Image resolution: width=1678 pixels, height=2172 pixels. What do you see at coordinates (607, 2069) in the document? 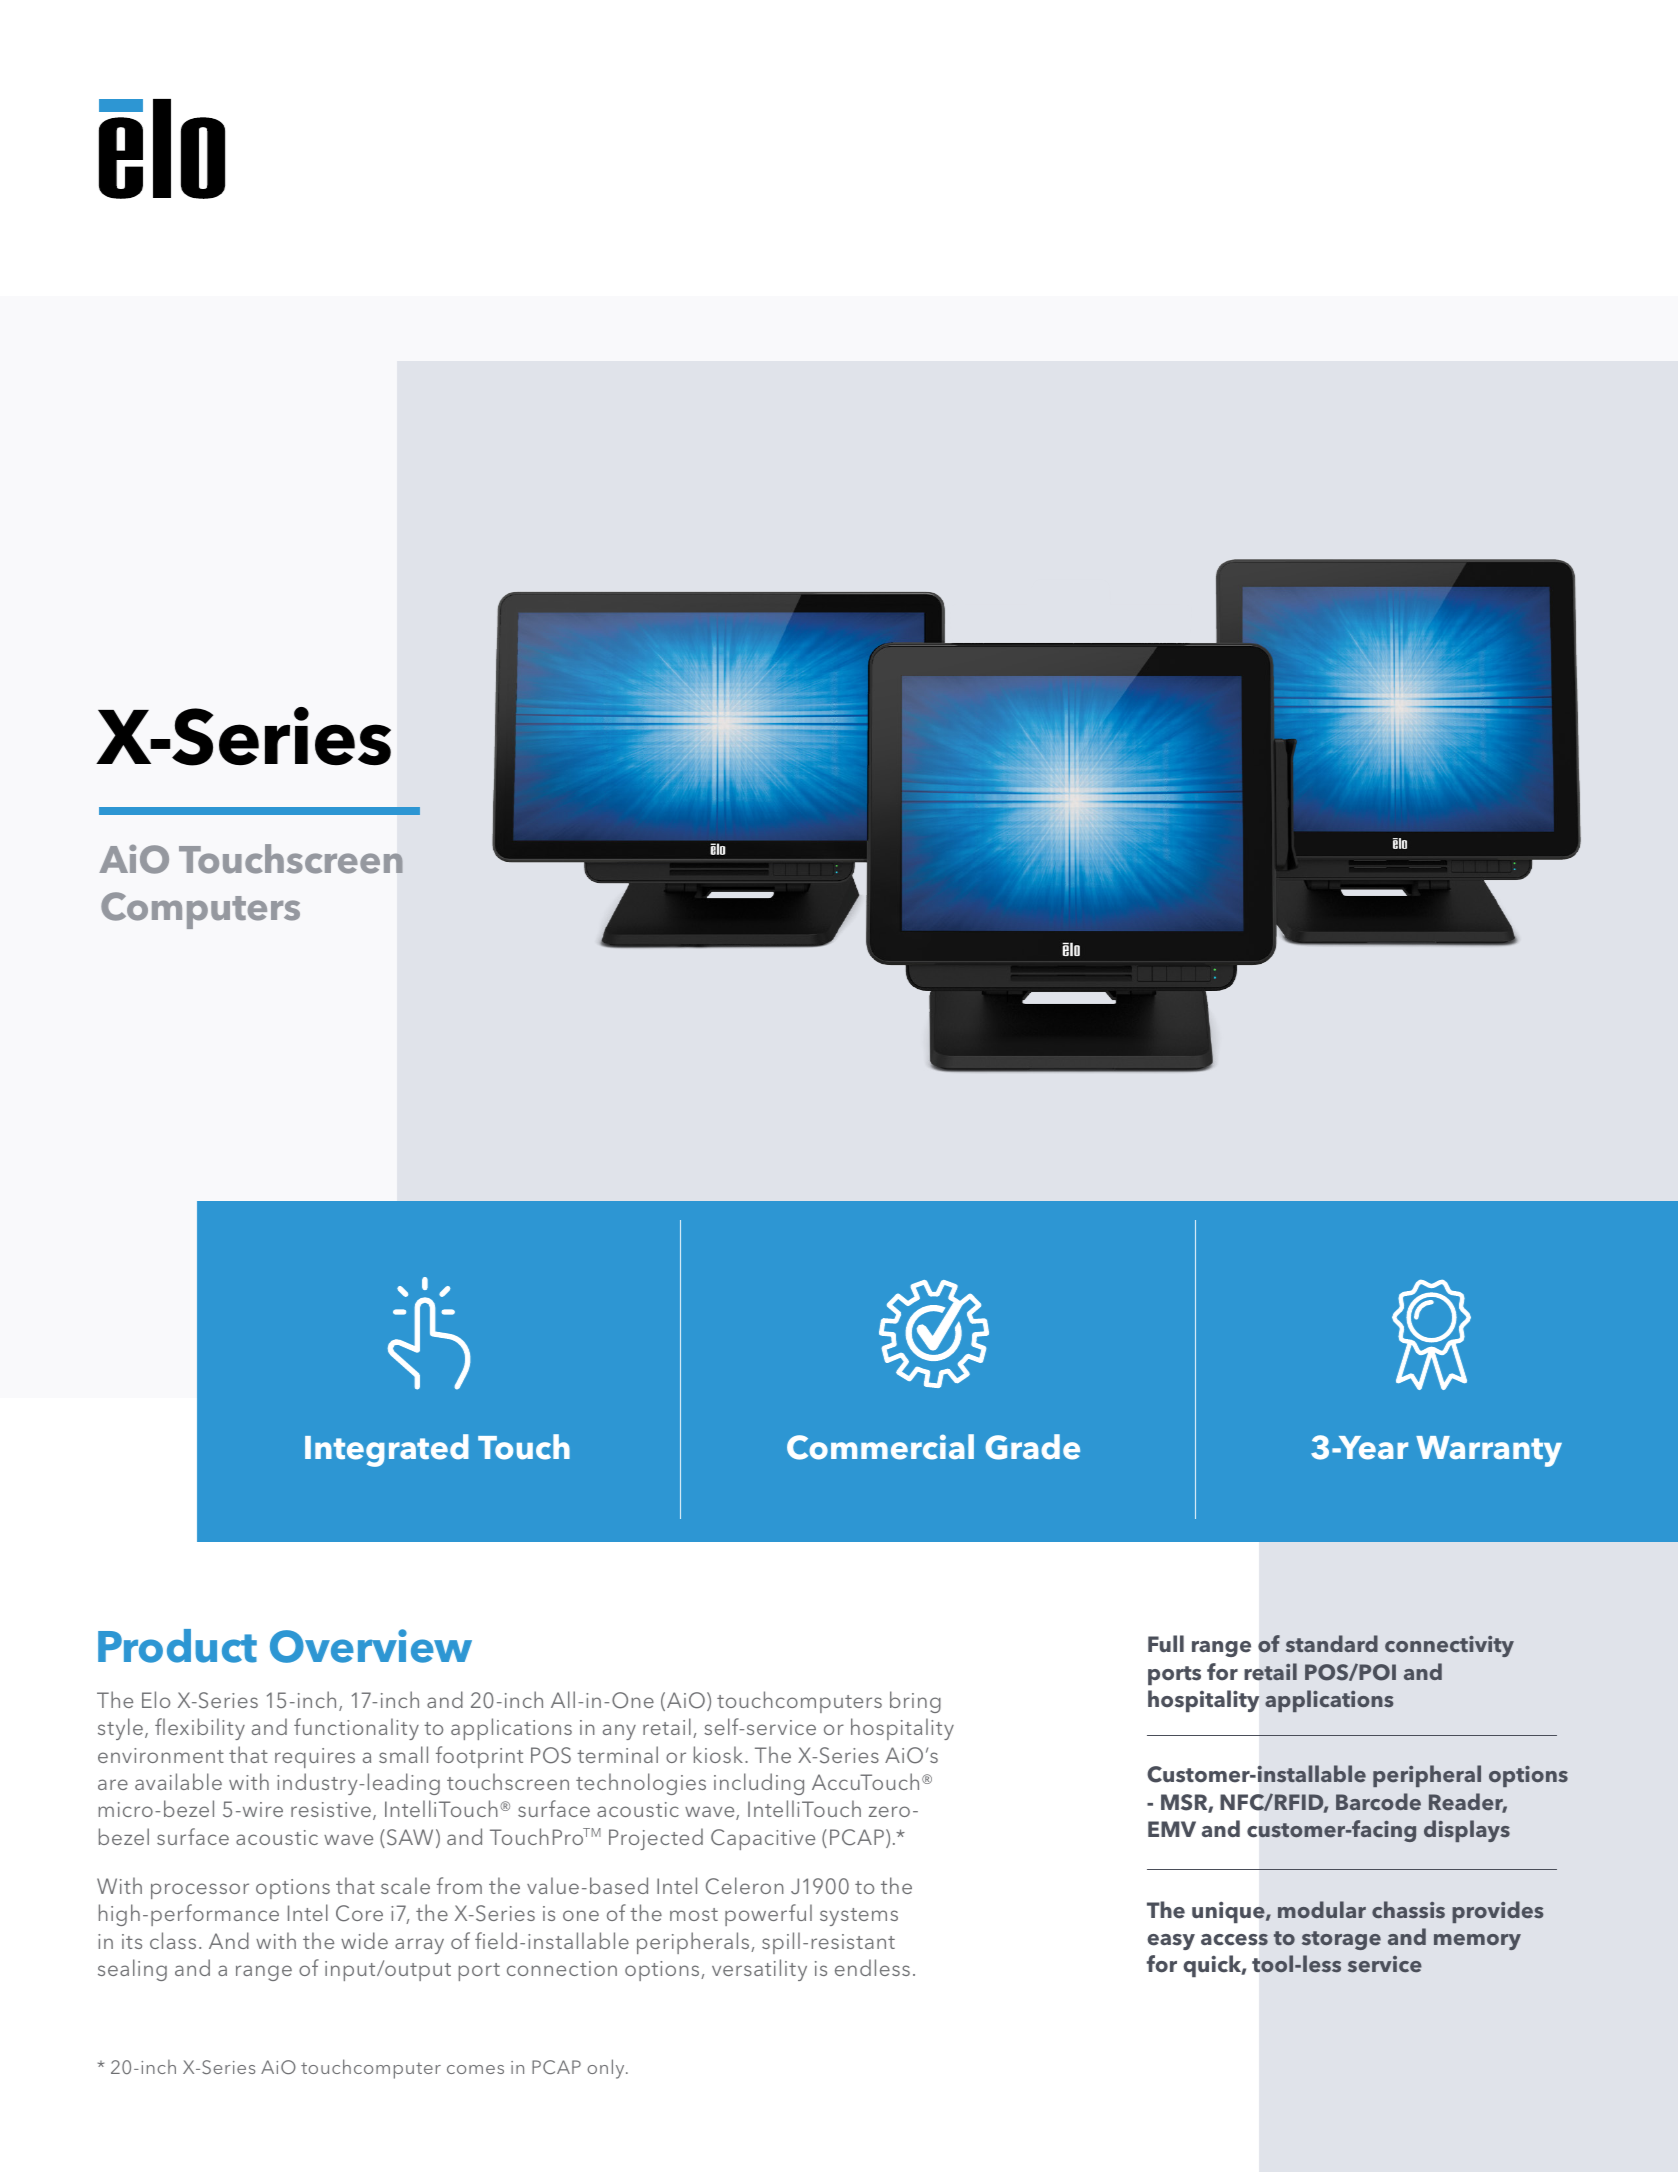
I see `only` at bounding box center [607, 2069].
